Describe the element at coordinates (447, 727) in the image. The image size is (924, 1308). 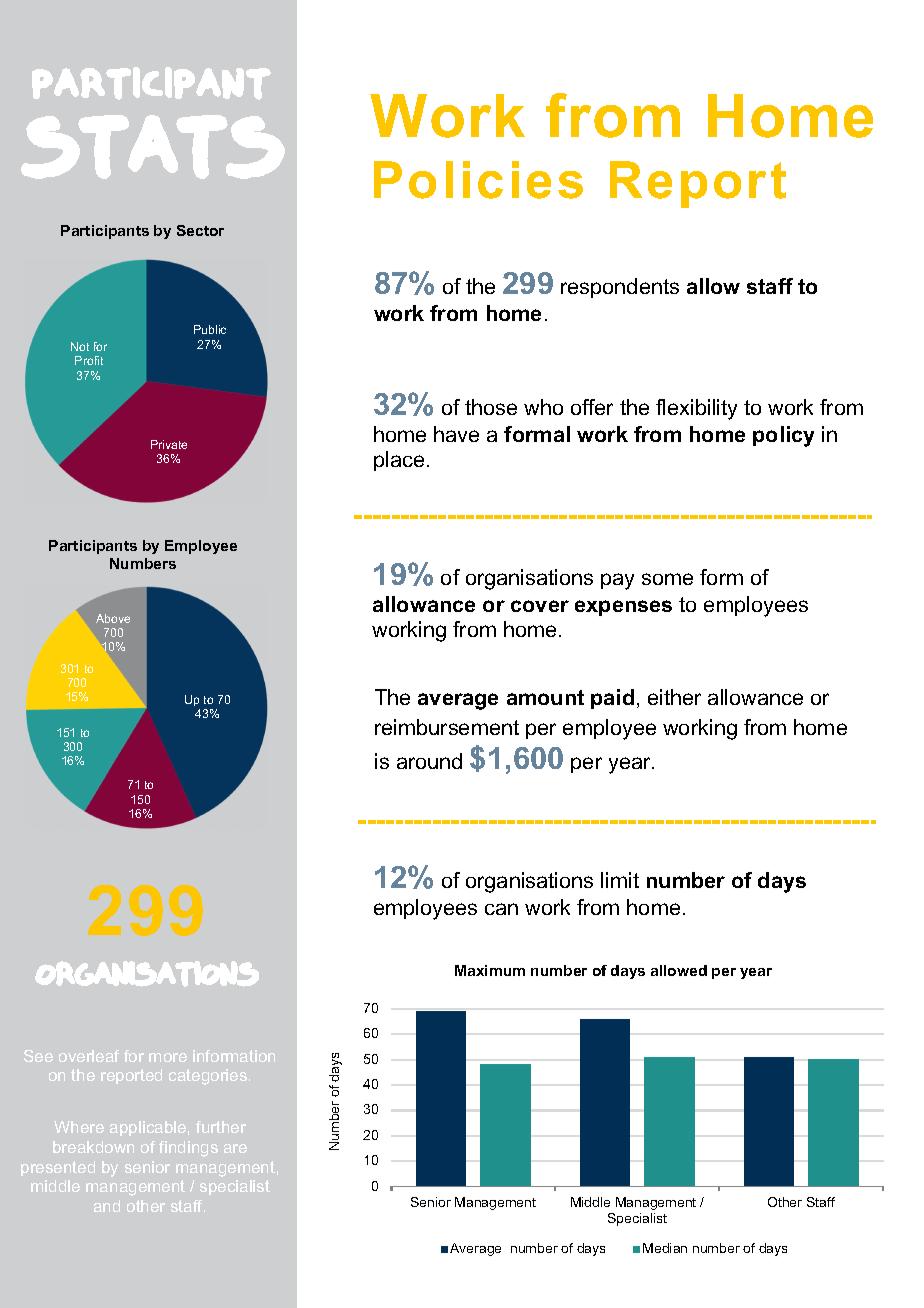
I see `reimbursement` at that location.
